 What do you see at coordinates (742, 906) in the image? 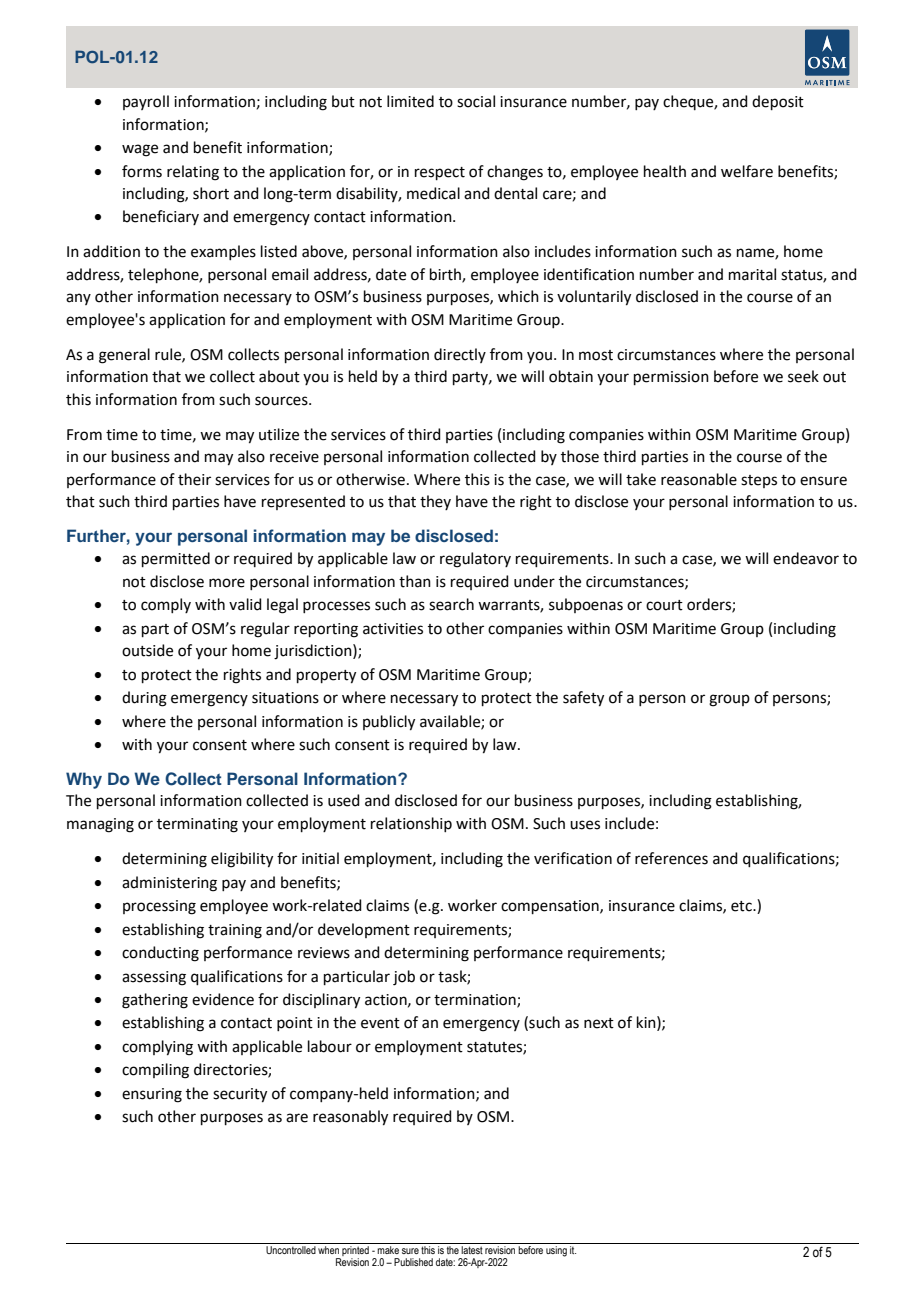
I see `etc` at bounding box center [742, 906].
